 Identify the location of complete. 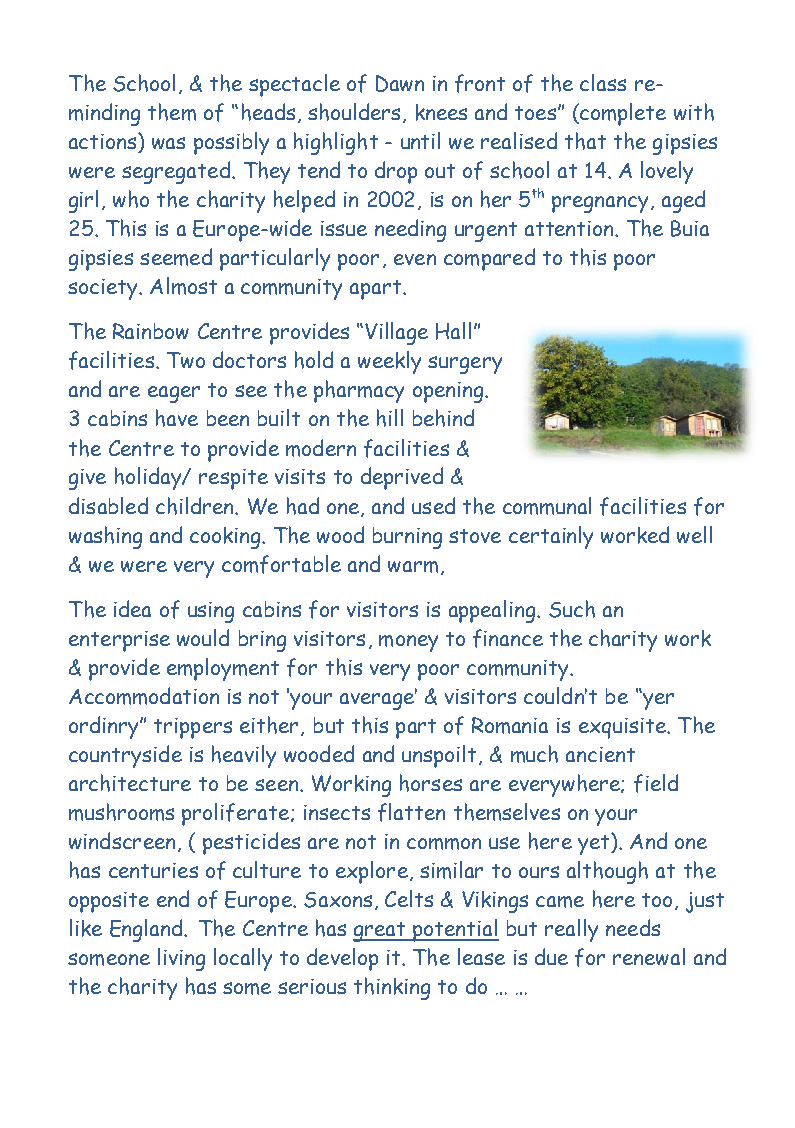
(622, 114).
